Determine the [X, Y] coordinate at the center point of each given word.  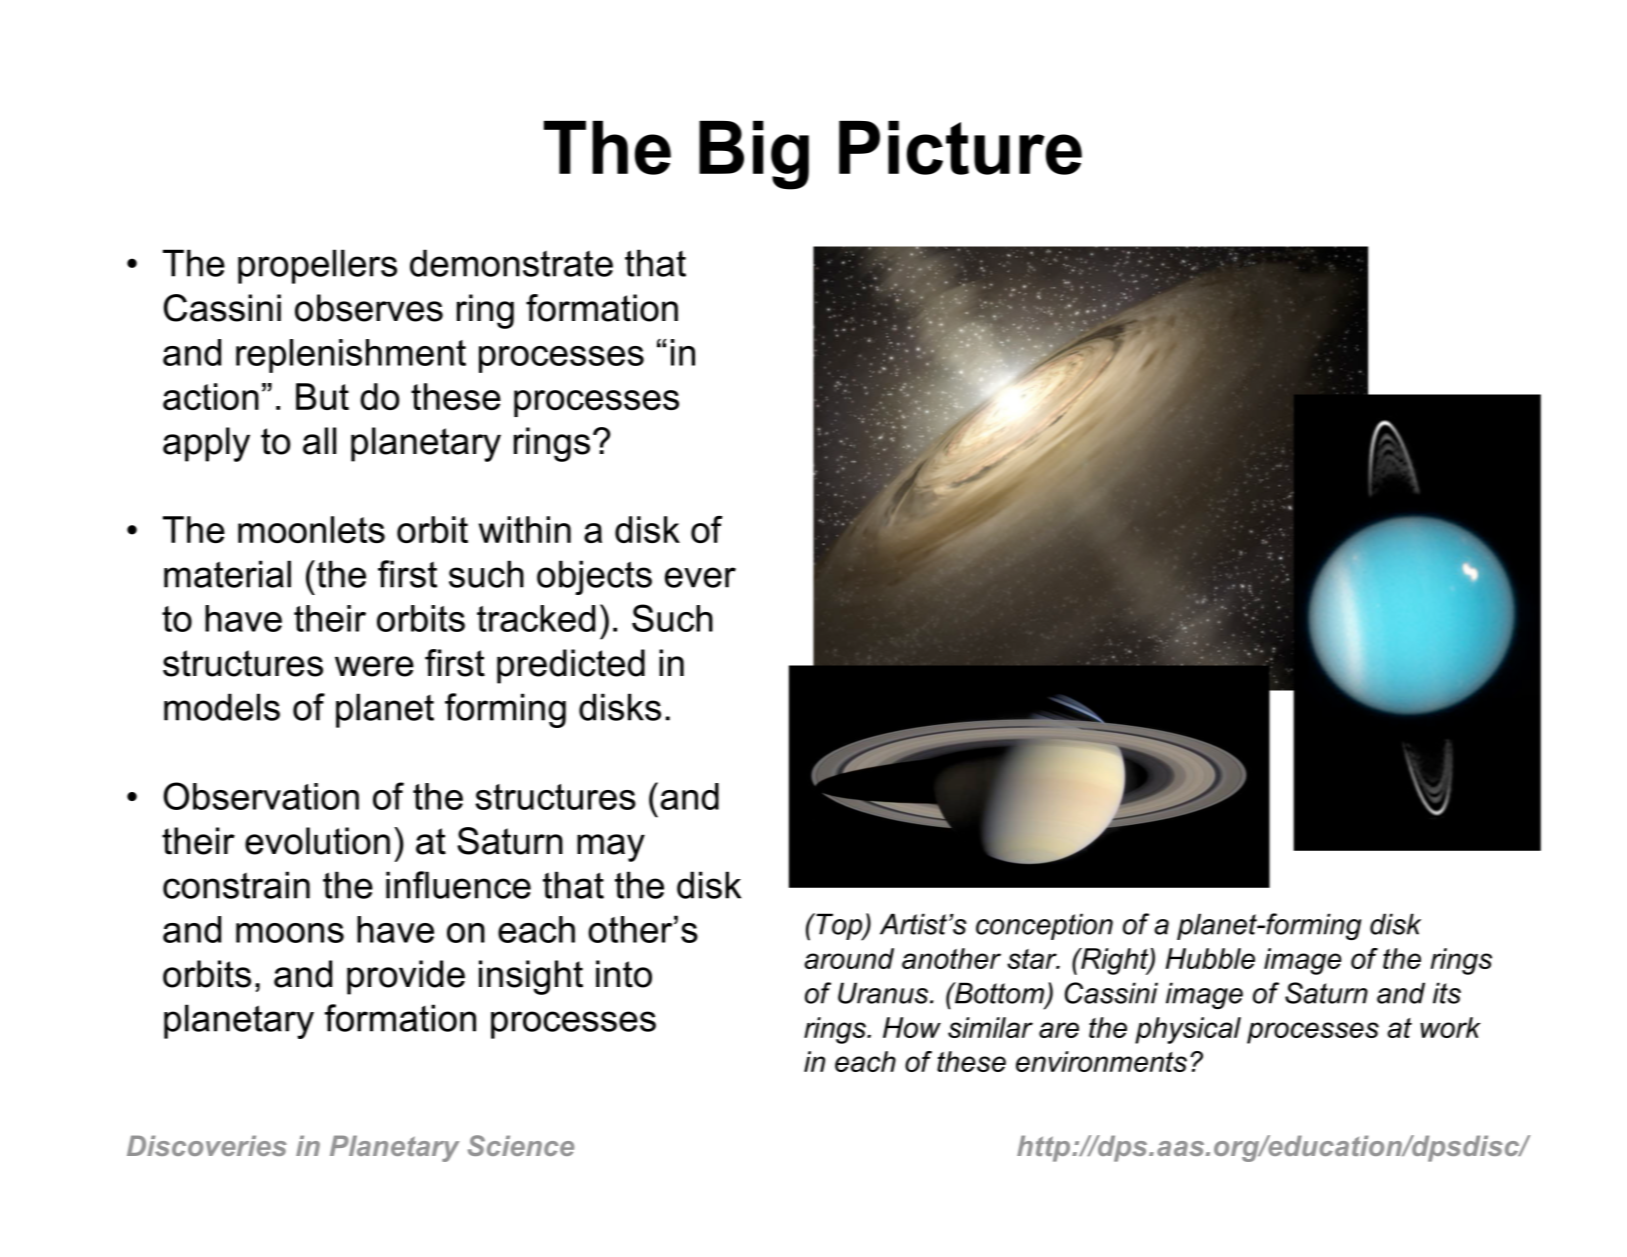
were [374, 666]
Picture [960, 148]
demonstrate [511, 263]
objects [594, 577]
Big [754, 155]
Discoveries [207, 1145]
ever [700, 577]
